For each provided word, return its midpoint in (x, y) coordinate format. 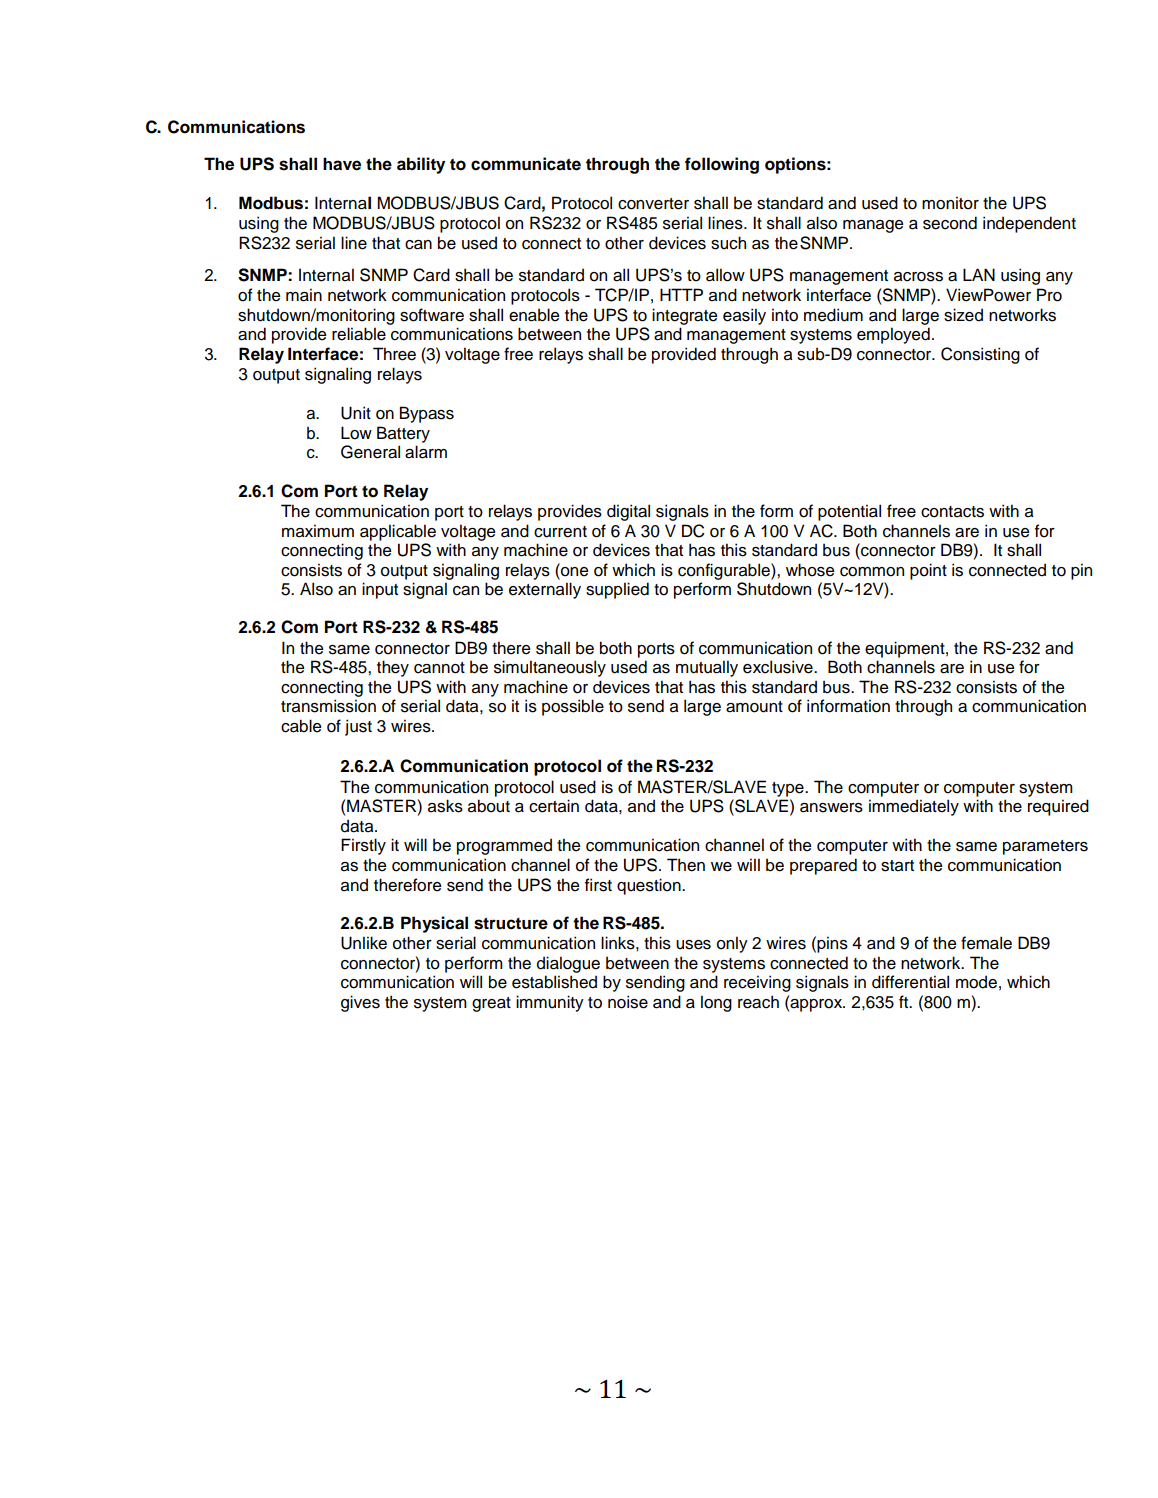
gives (360, 1003)
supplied (617, 590)
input (380, 590)
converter (653, 204)
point (928, 571)
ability (421, 165)
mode (976, 982)
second (950, 223)
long (716, 1003)
